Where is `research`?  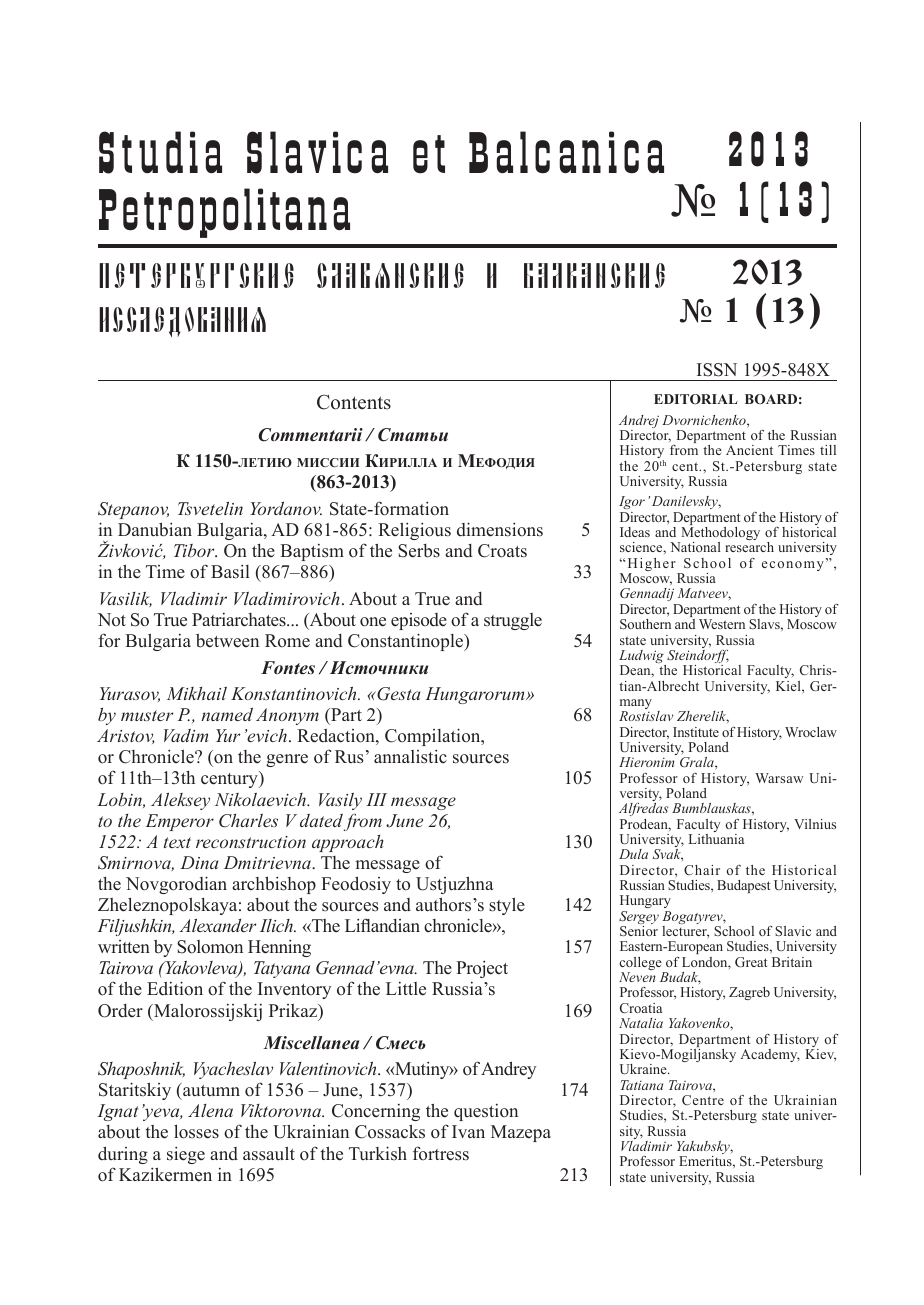 research is located at coordinates (749, 547).
